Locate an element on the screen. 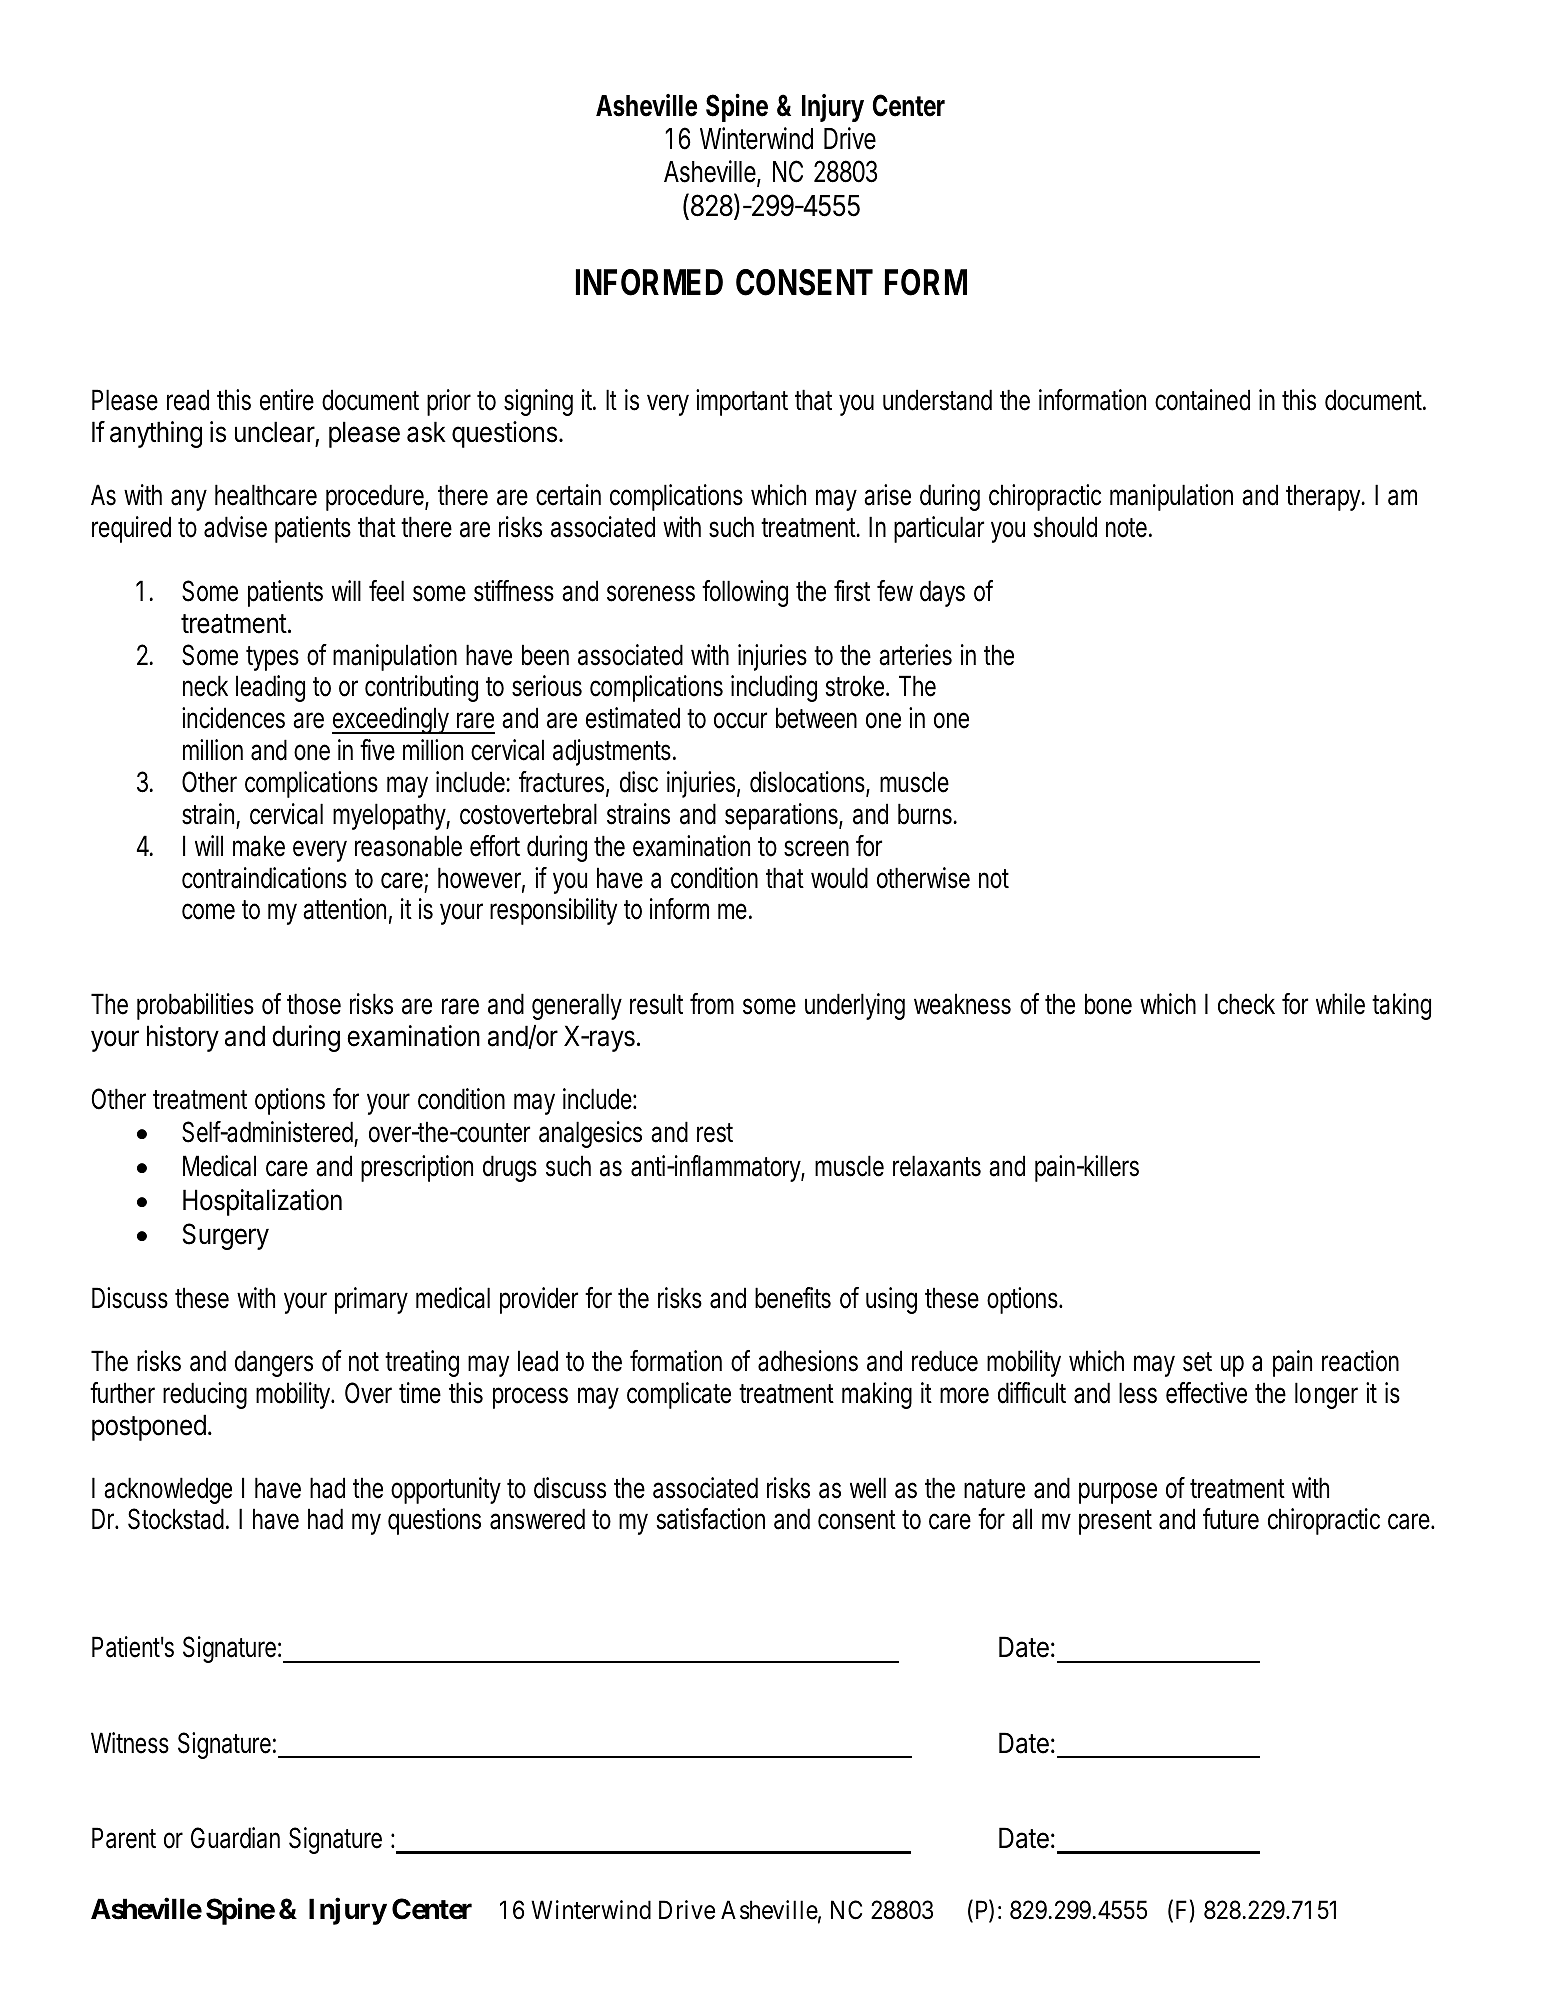  important is located at coordinates (742, 402).
